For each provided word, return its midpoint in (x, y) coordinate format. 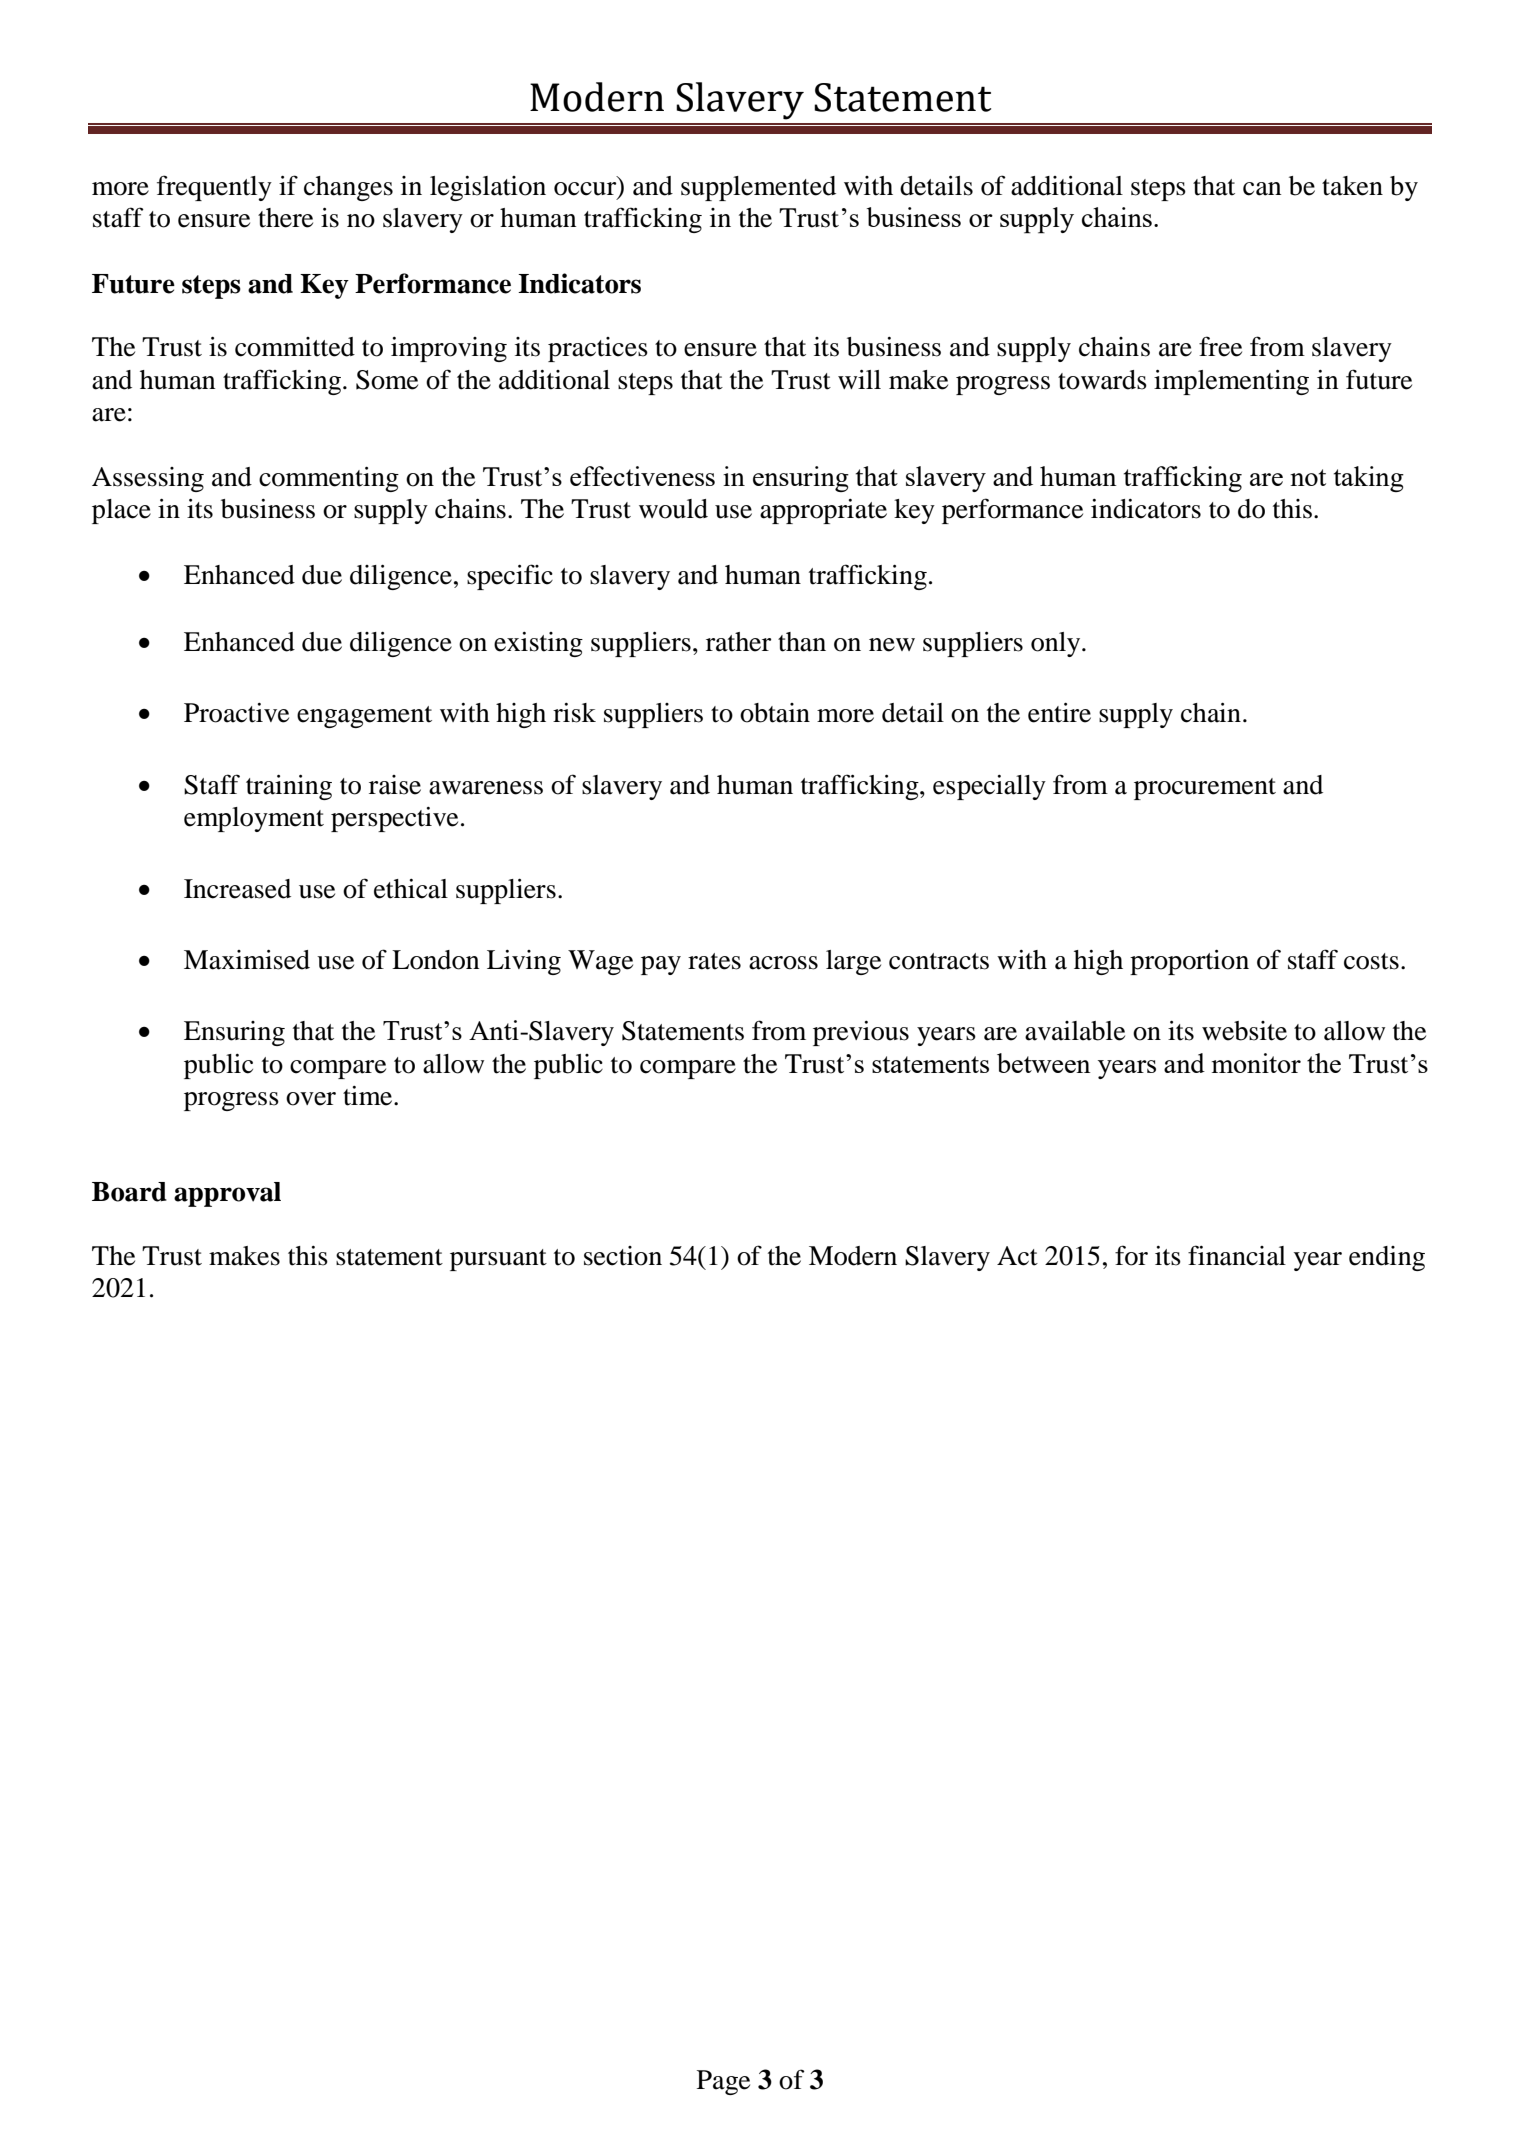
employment (254, 819)
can (1262, 189)
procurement (1205, 789)
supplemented (758, 188)
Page (723, 2082)
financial (1237, 1255)
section (623, 1256)
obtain (775, 713)
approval (227, 1194)
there (285, 218)
